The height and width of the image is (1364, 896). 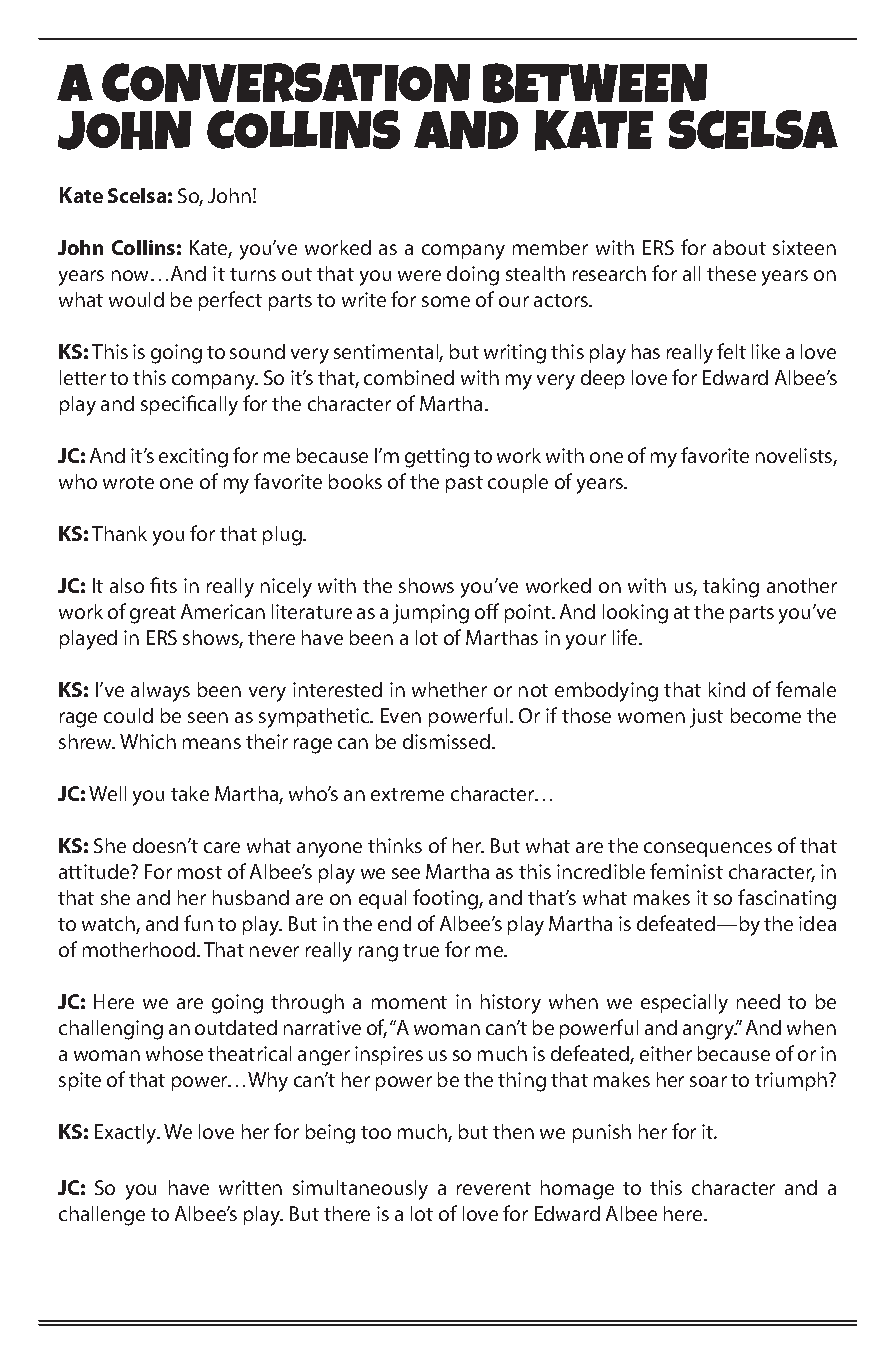 I want to click on about, so click(x=739, y=247).
